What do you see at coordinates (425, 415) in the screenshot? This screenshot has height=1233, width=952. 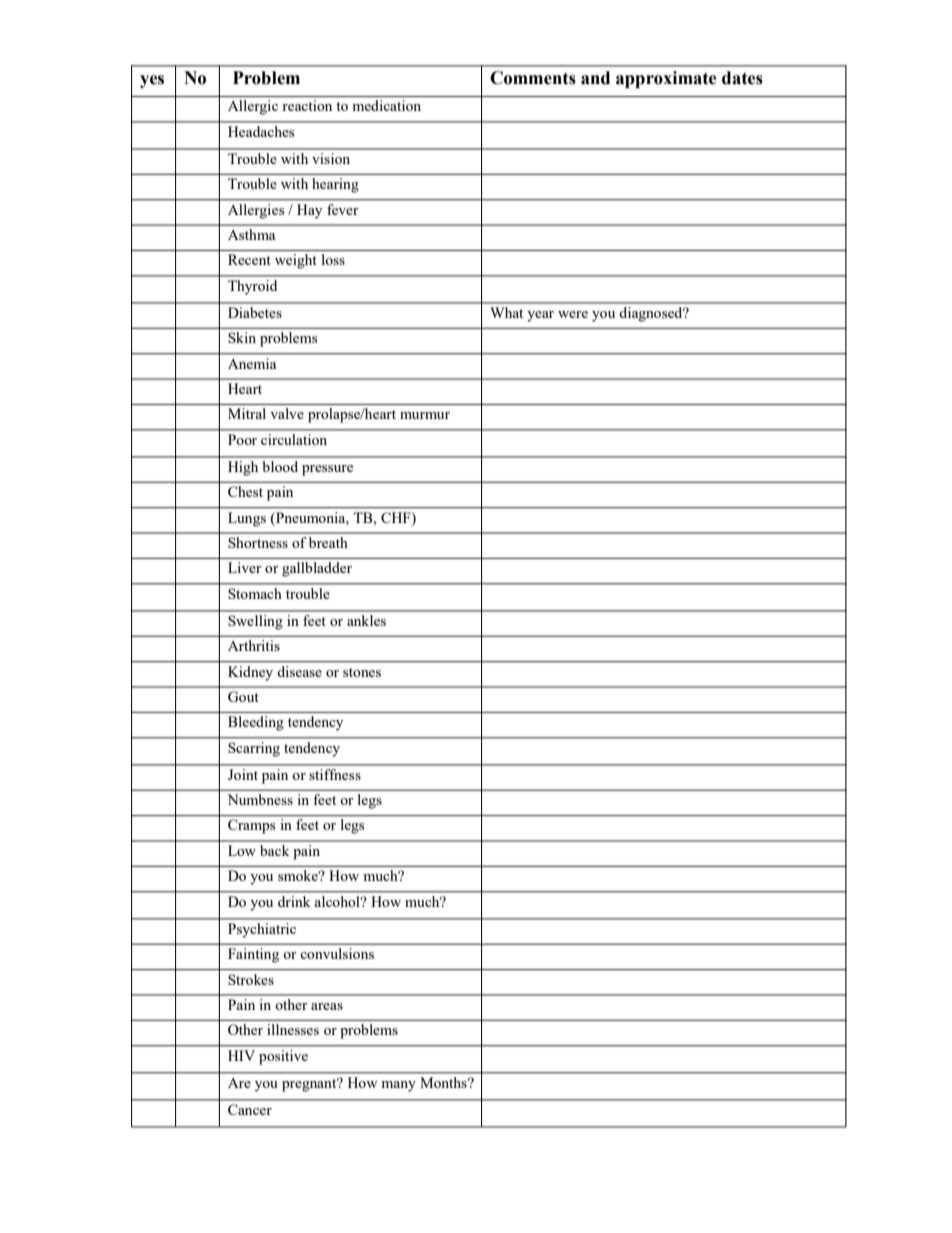 I see `murmur` at bounding box center [425, 415].
